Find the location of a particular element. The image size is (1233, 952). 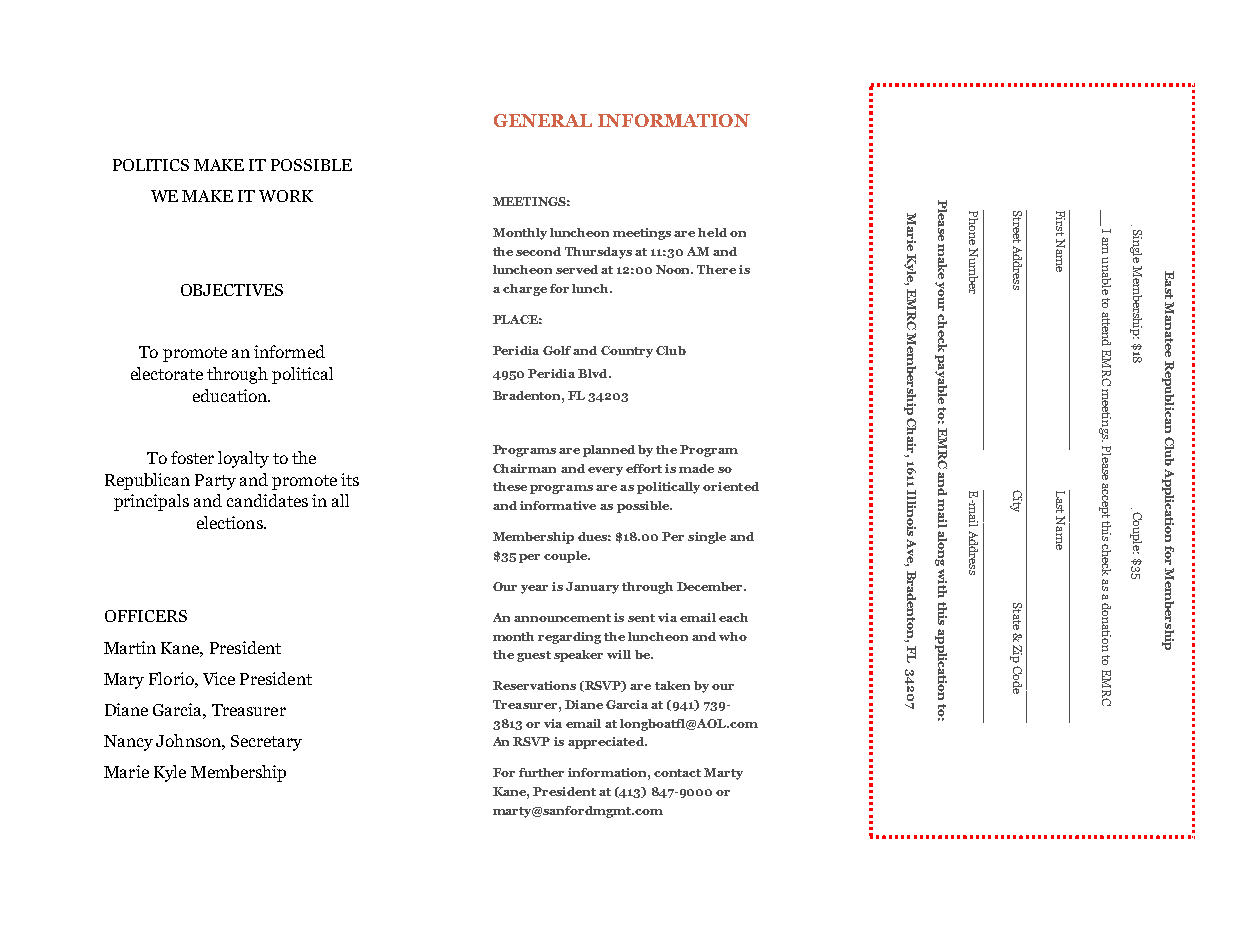

foster is located at coordinates (192, 457).
